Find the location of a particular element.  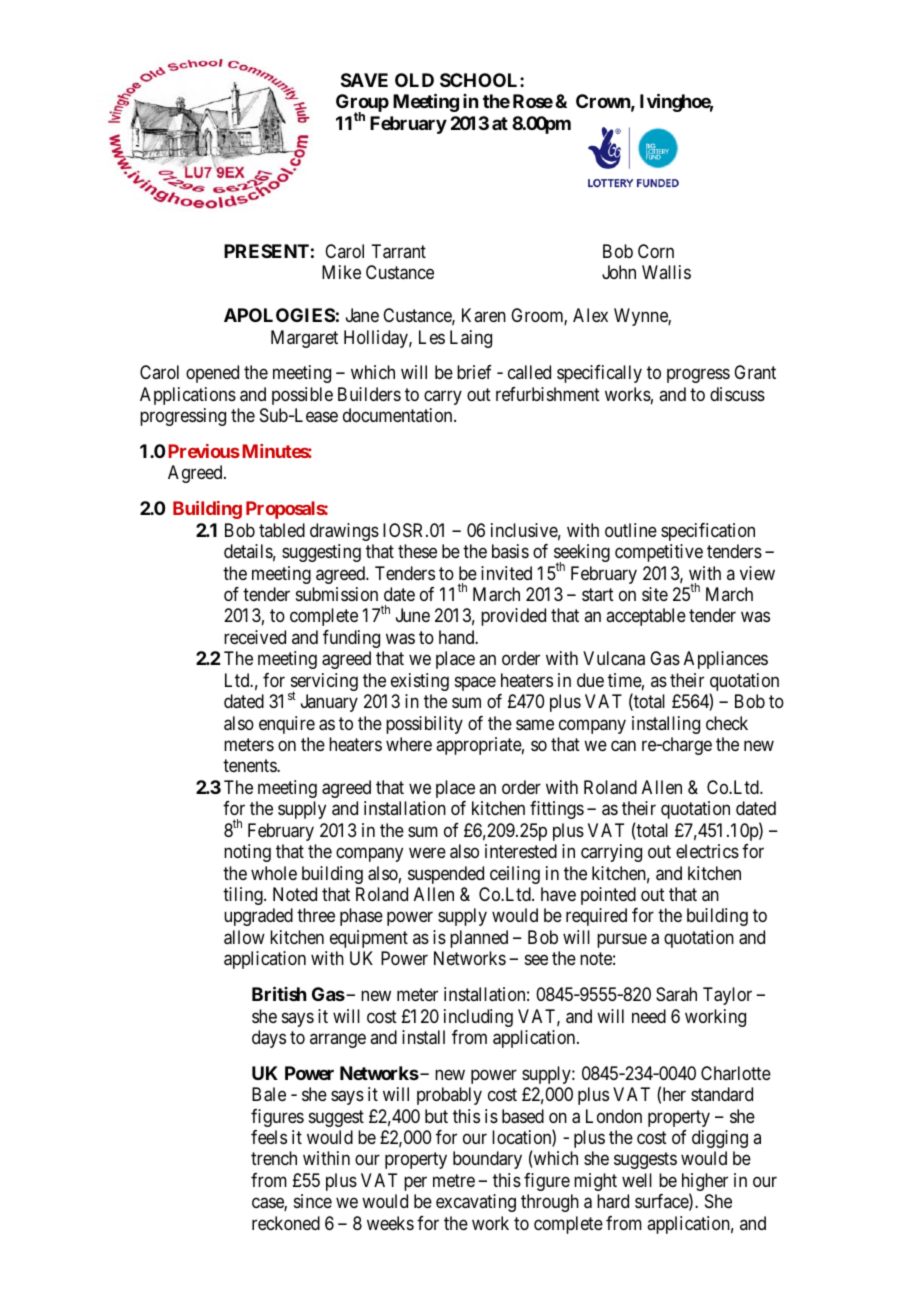

trench is located at coordinates (274, 1158).
